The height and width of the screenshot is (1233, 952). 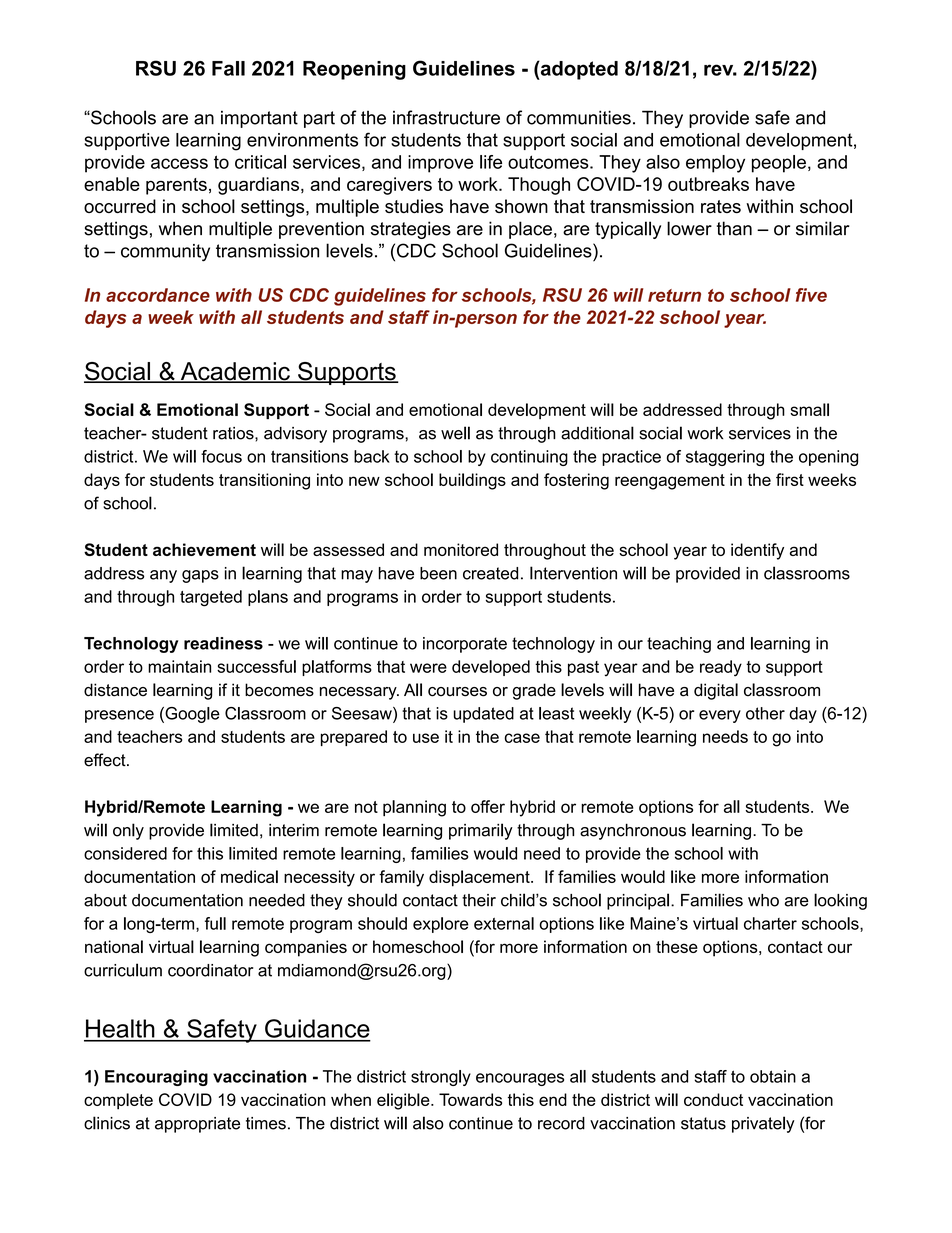 What do you see at coordinates (235, 372) in the screenshot?
I see `Academic` at bounding box center [235, 372].
